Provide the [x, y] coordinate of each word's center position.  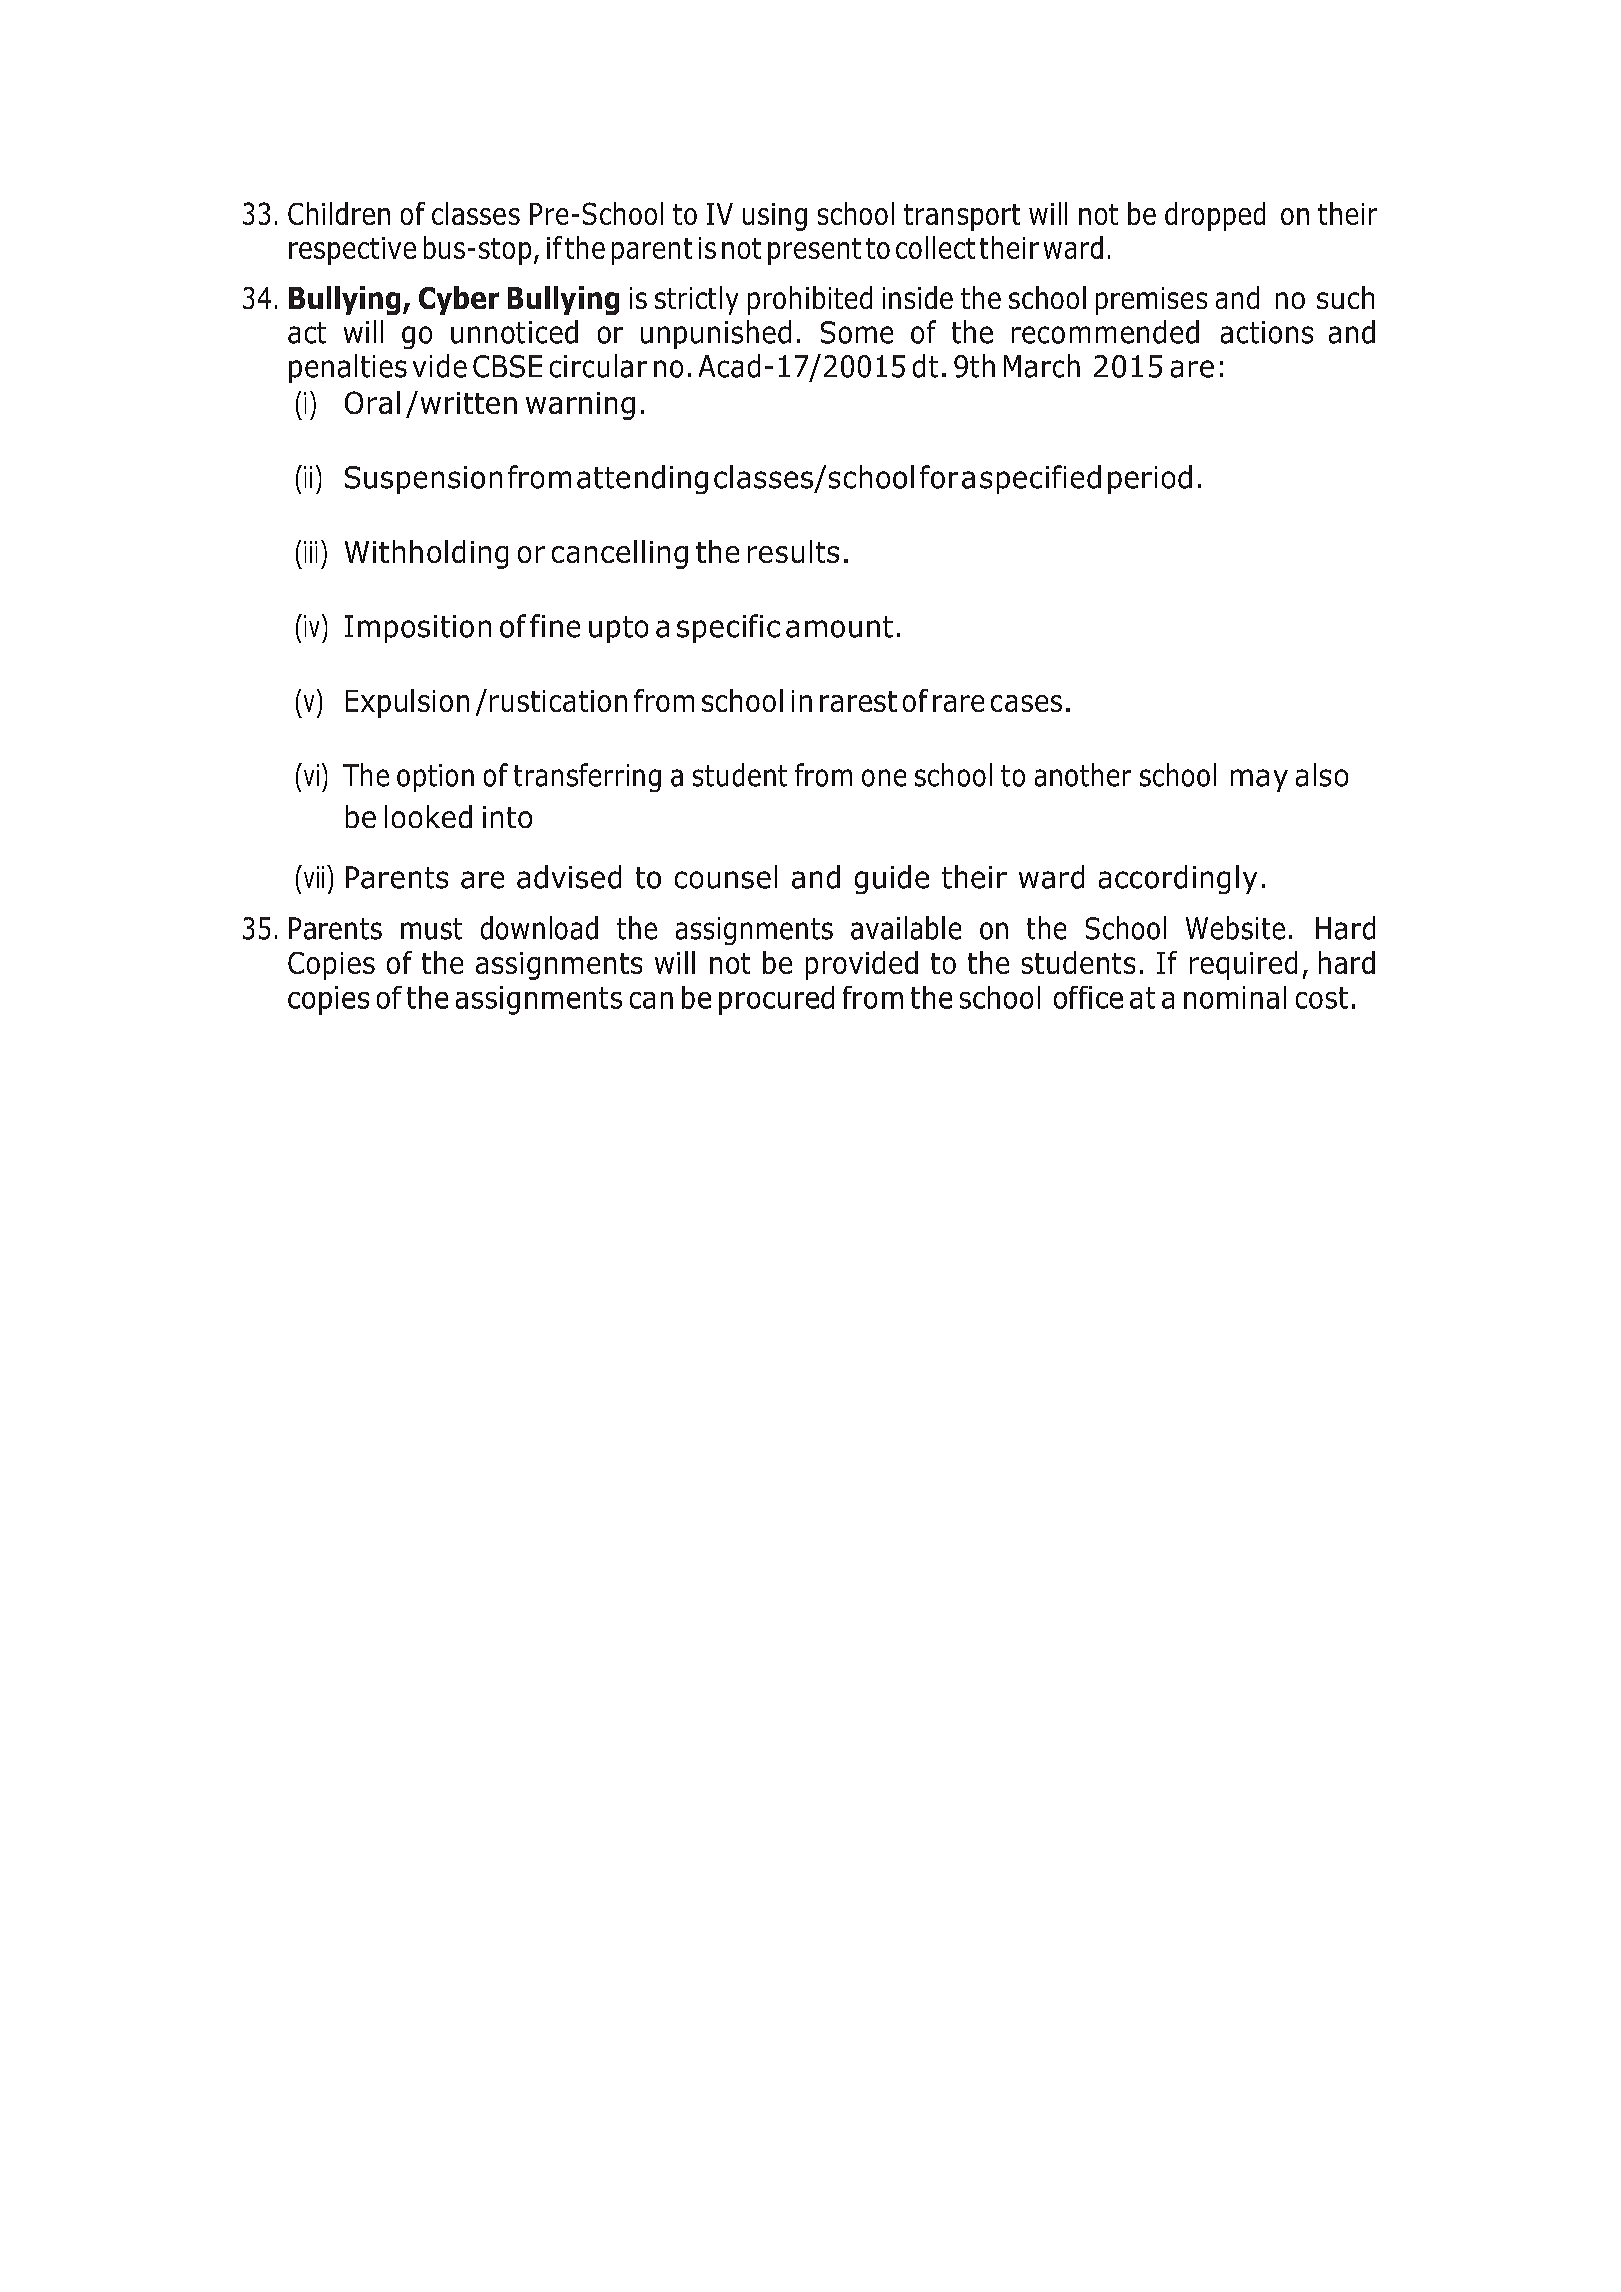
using [775, 217]
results [793, 551]
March [1042, 366]
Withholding [426, 554]
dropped [1215, 216]
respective [352, 251]
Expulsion [407, 703]
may [1259, 780]
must [431, 929]
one [884, 778]
